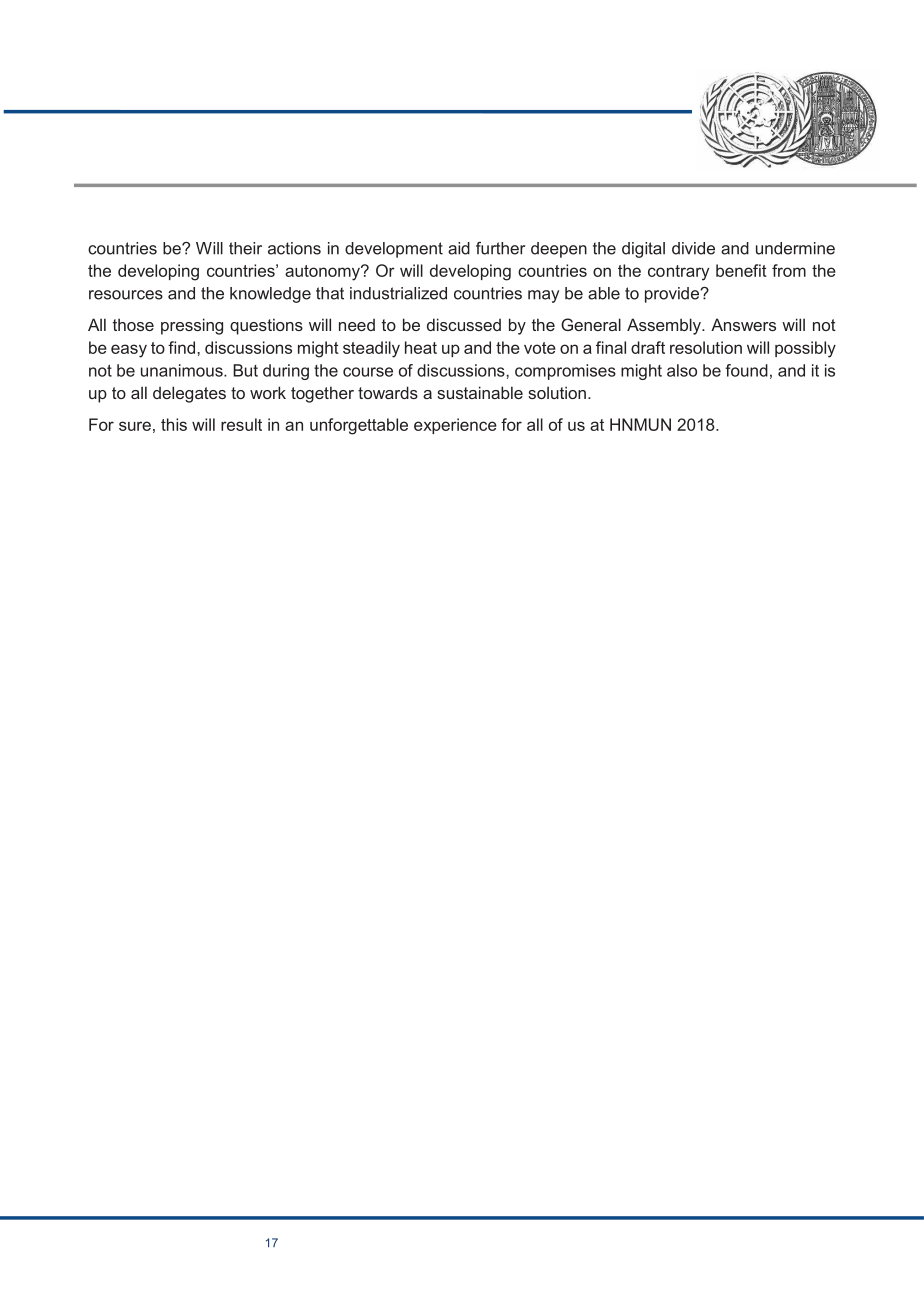 This screenshot has height=1308, width=924. What do you see at coordinates (743, 324) in the screenshot?
I see `Answers` at bounding box center [743, 324].
